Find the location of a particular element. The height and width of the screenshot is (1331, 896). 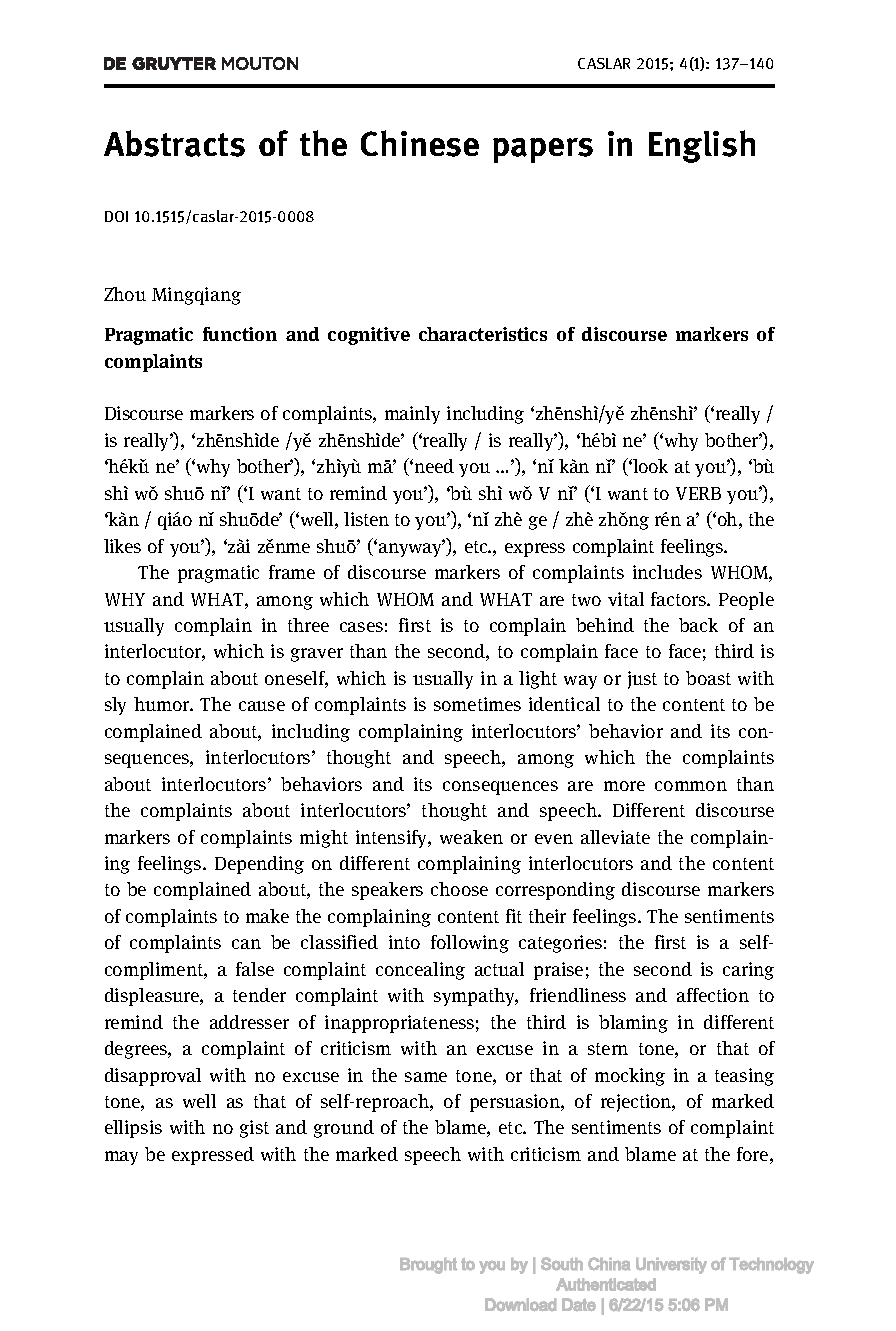

choose is located at coordinates (459, 889).
